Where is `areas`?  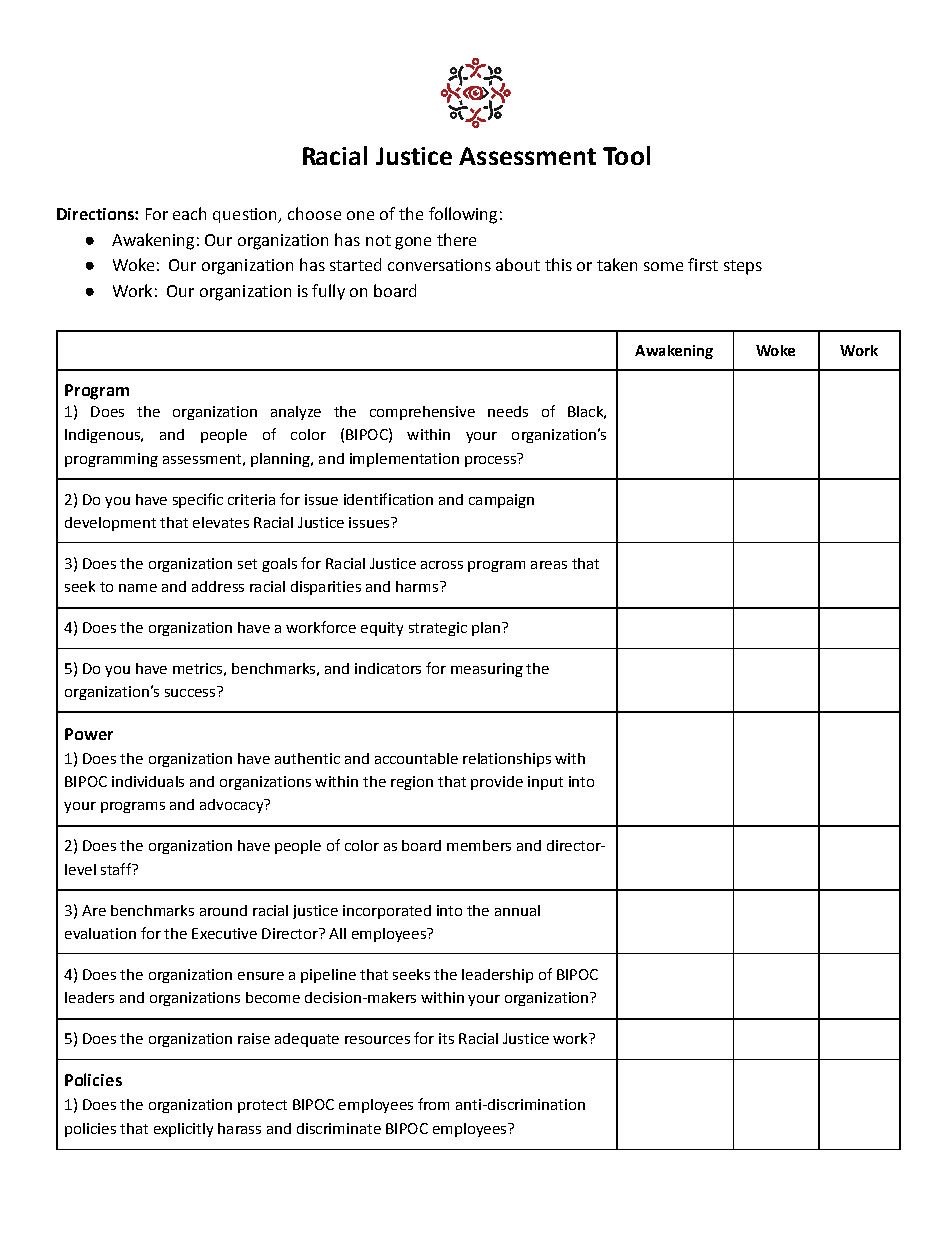
areas is located at coordinates (549, 565).
